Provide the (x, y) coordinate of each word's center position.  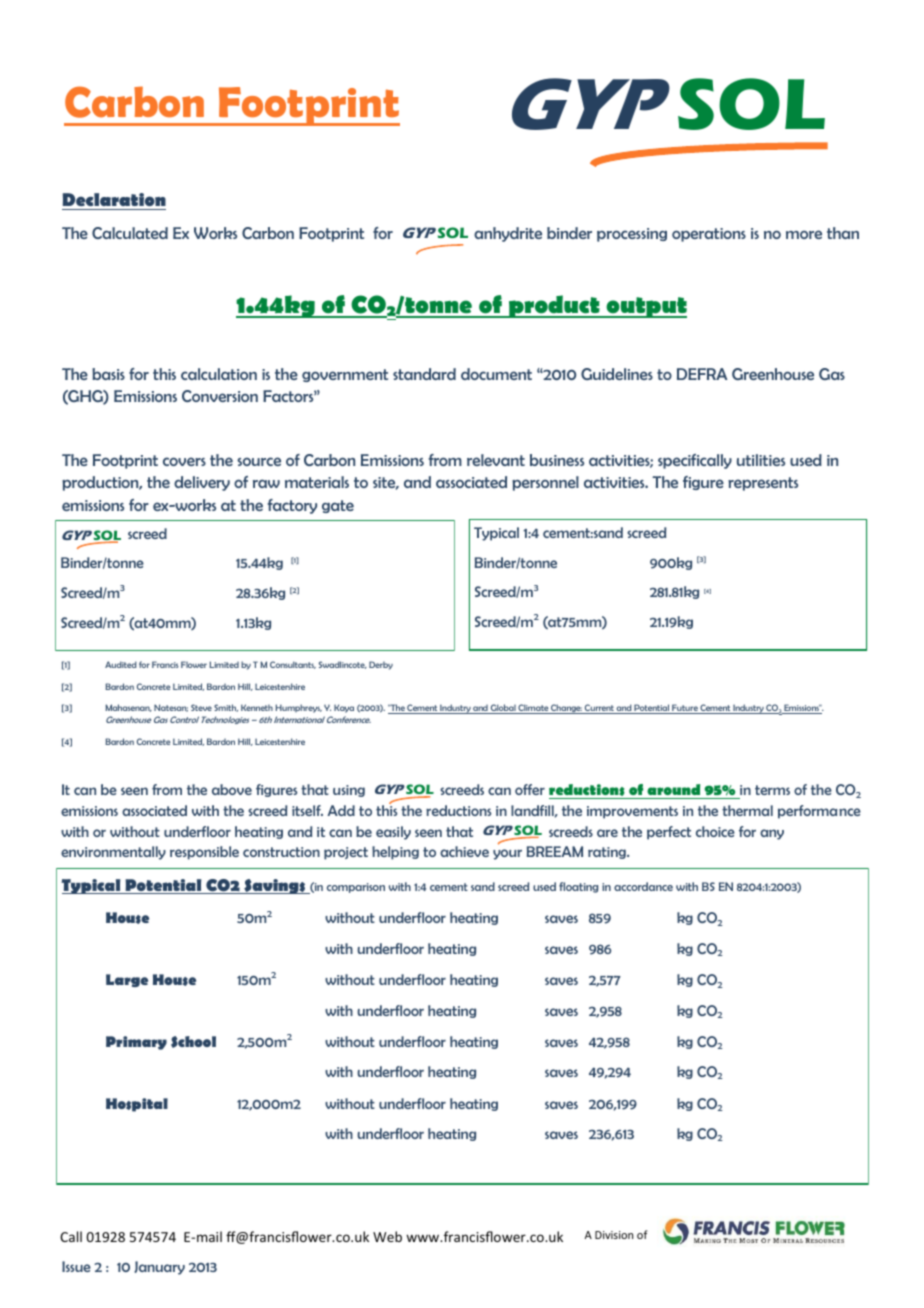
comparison (356, 888)
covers (184, 461)
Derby (381, 665)
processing (632, 235)
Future (685, 709)
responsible (204, 853)
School (193, 1042)
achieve (464, 851)
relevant (496, 460)
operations (709, 235)
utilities (761, 460)
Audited (121, 664)
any (772, 834)
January (159, 1268)
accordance (643, 886)
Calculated (130, 233)
